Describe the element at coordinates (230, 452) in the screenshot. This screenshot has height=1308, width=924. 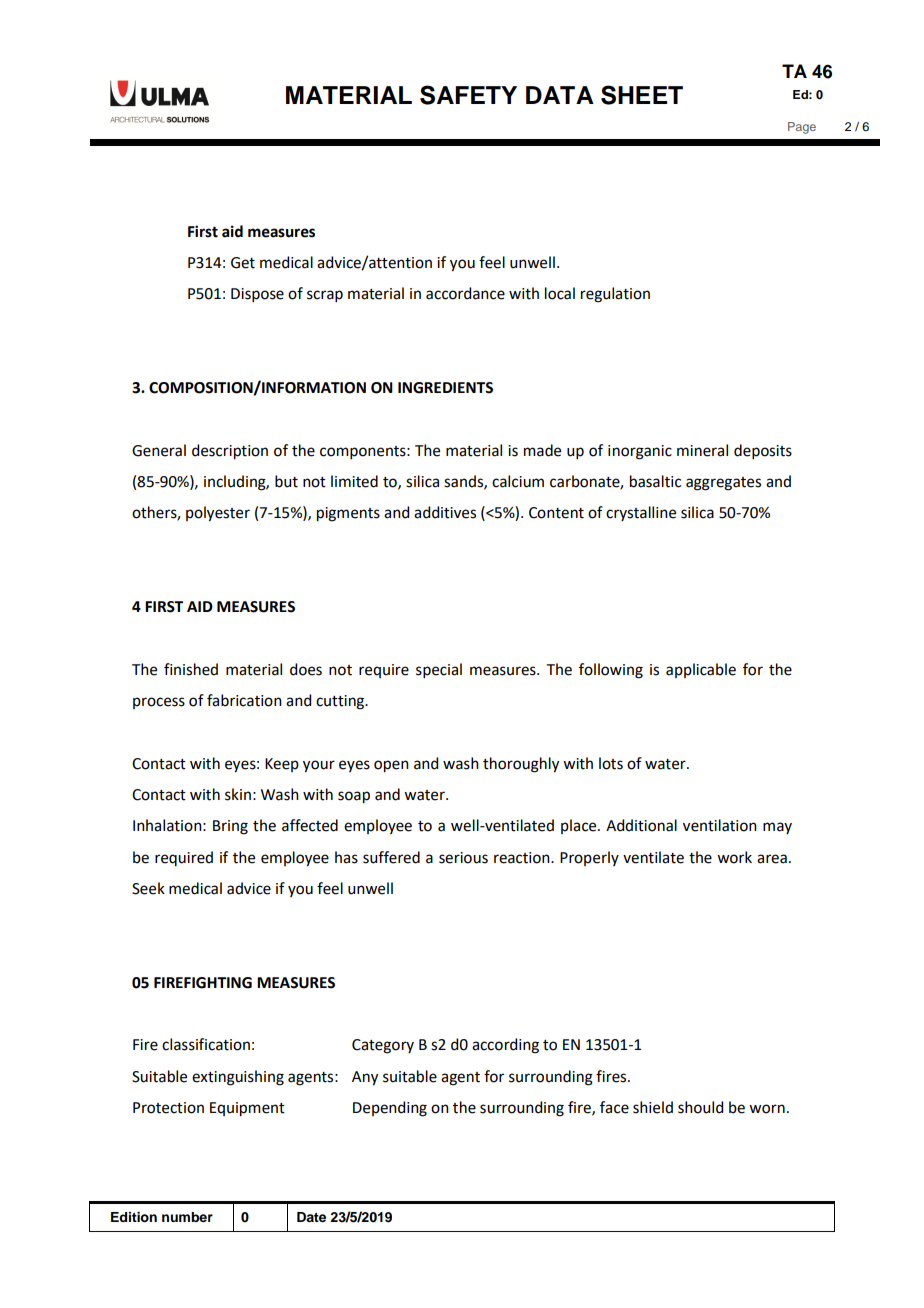
I see `description` at that location.
